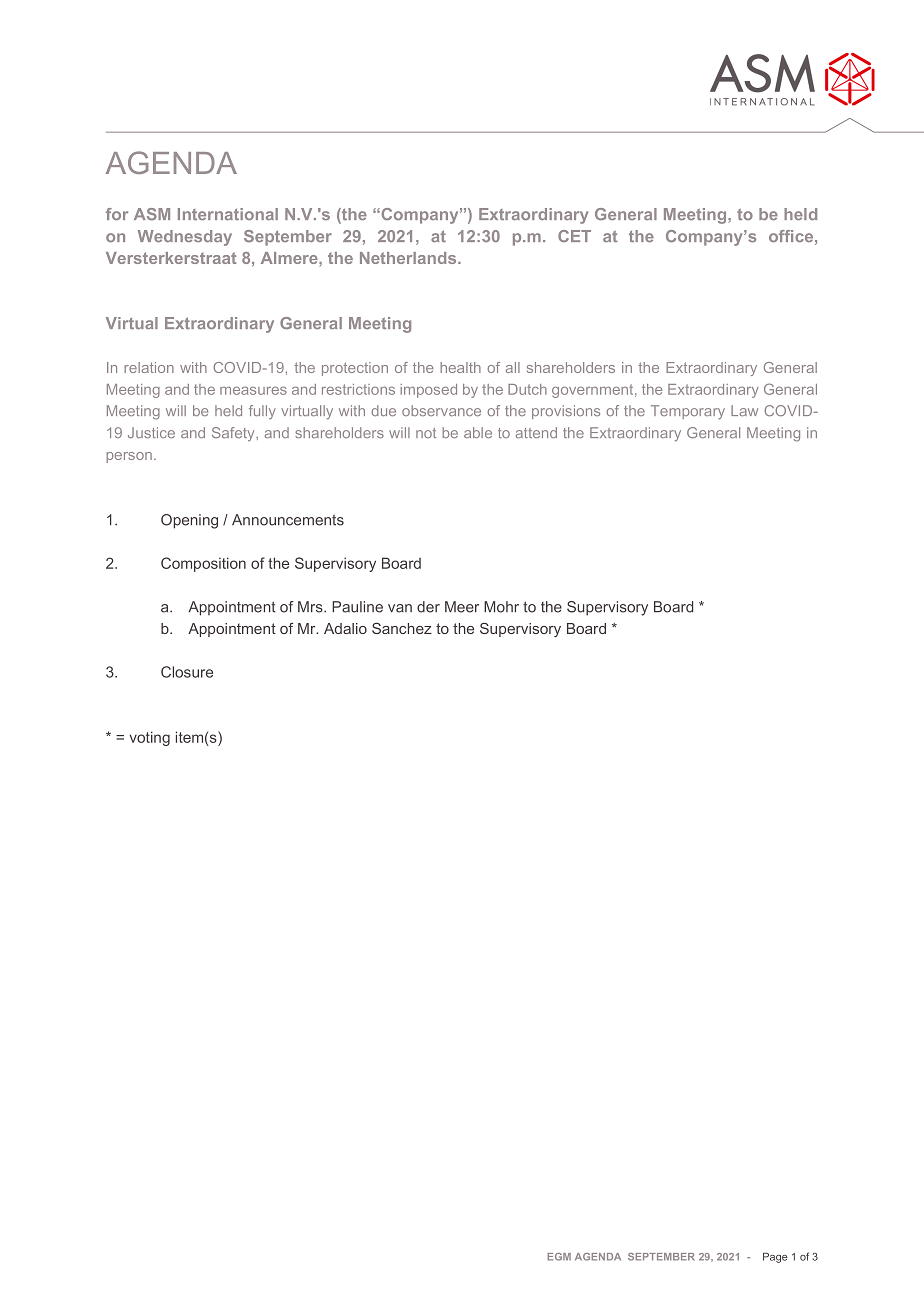  What do you see at coordinates (574, 236) in the document?
I see `CET` at bounding box center [574, 236].
